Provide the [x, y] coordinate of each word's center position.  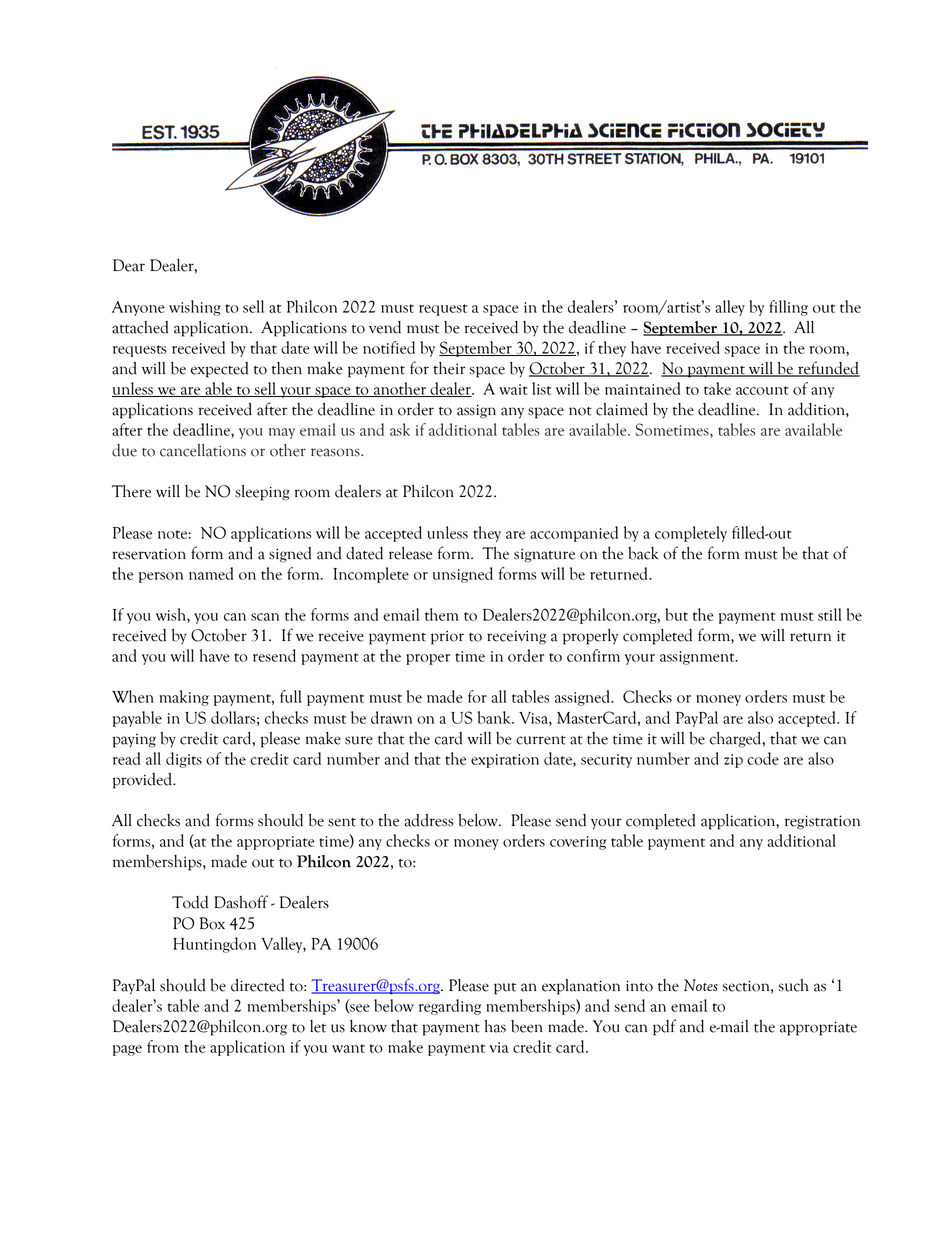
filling [788, 308]
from [163, 1046]
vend [385, 327]
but [676, 614]
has [495, 1026]
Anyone [138, 308]
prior [447, 637]
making [184, 698]
